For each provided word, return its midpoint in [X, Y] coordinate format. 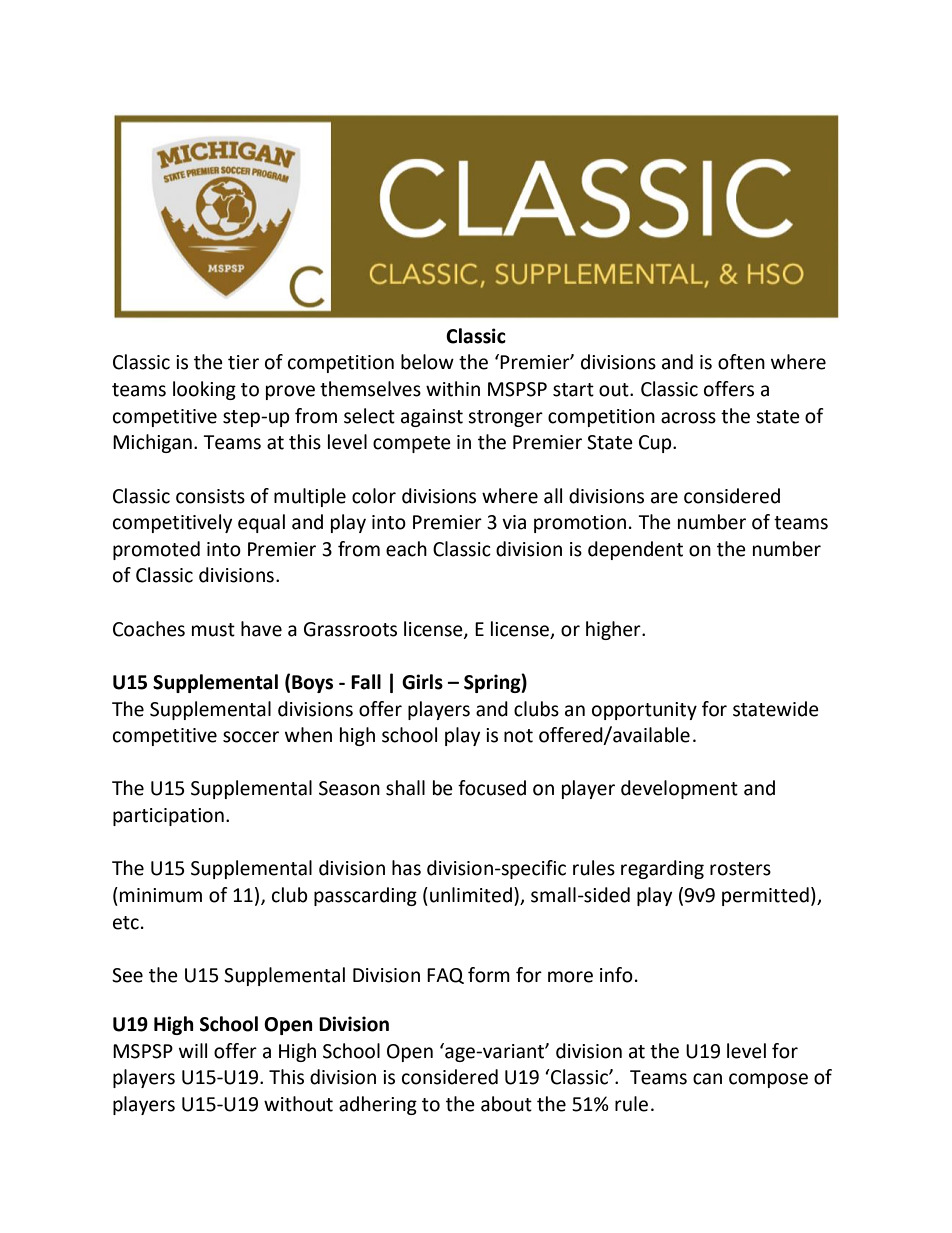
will [193, 1050]
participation [168, 817]
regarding [662, 869]
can [707, 1079]
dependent [635, 550]
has [406, 868]
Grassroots [350, 629]
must [213, 630]
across [688, 418]
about [506, 1104]
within [453, 389]
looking [204, 390]
